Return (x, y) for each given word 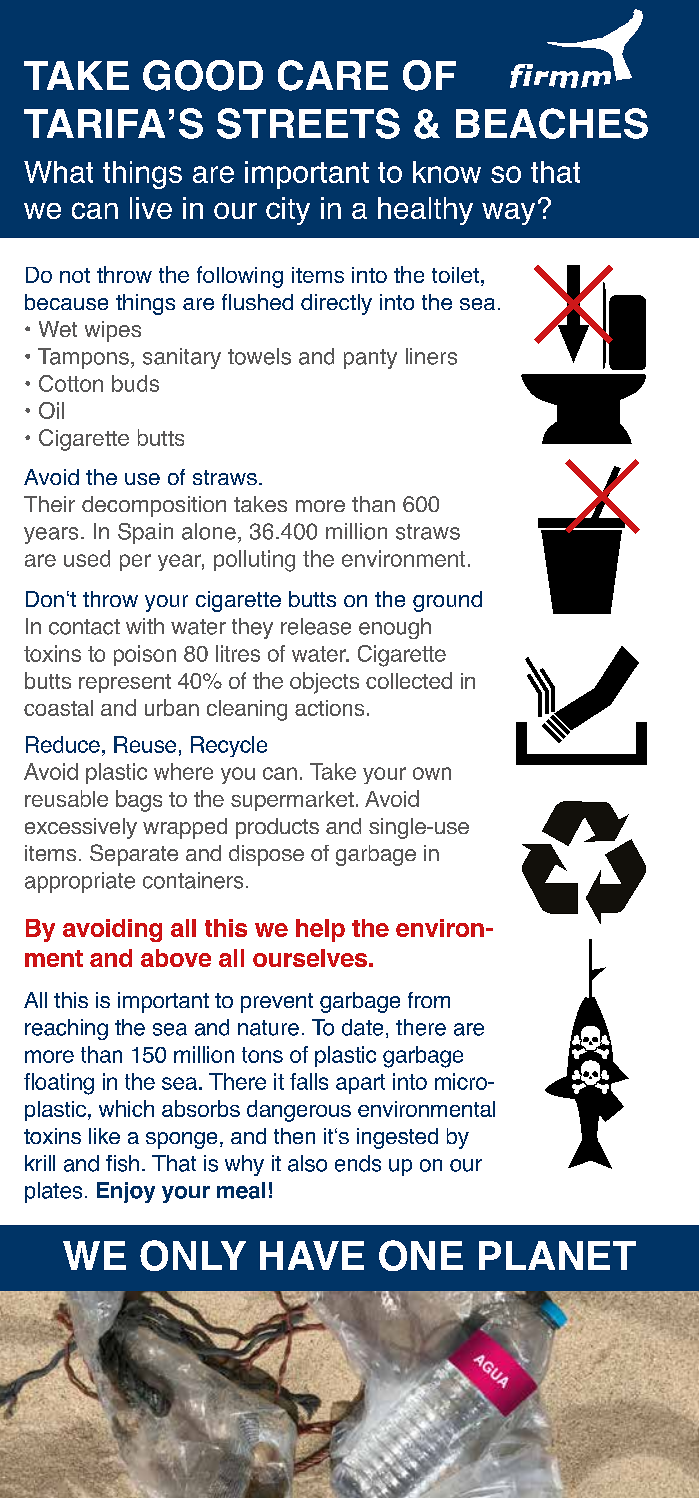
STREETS (308, 123)
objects (324, 683)
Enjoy (126, 1192)
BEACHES (552, 123)
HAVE (312, 1255)
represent (125, 683)
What (58, 172)
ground (447, 601)
